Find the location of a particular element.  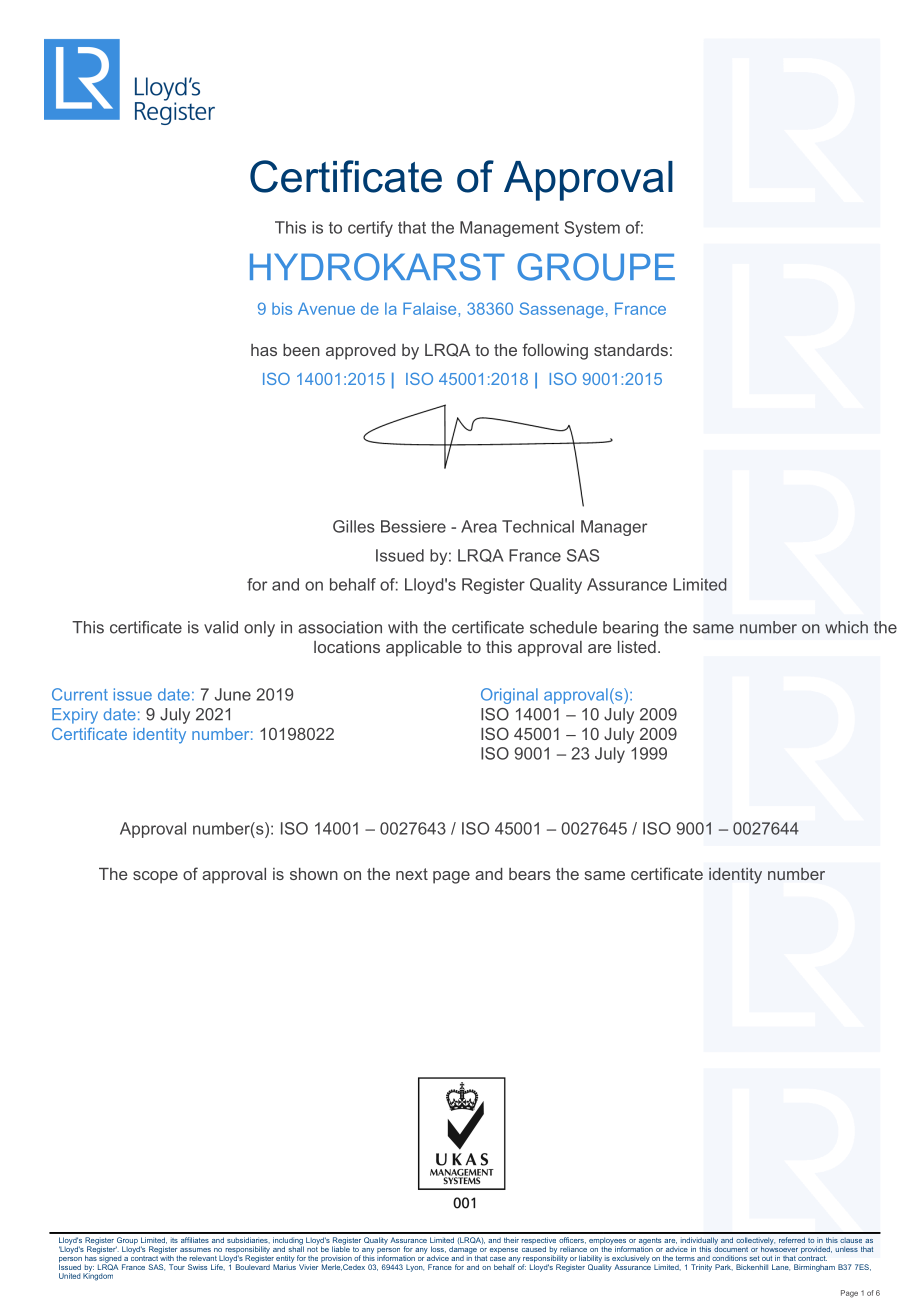

bears is located at coordinates (530, 874).
